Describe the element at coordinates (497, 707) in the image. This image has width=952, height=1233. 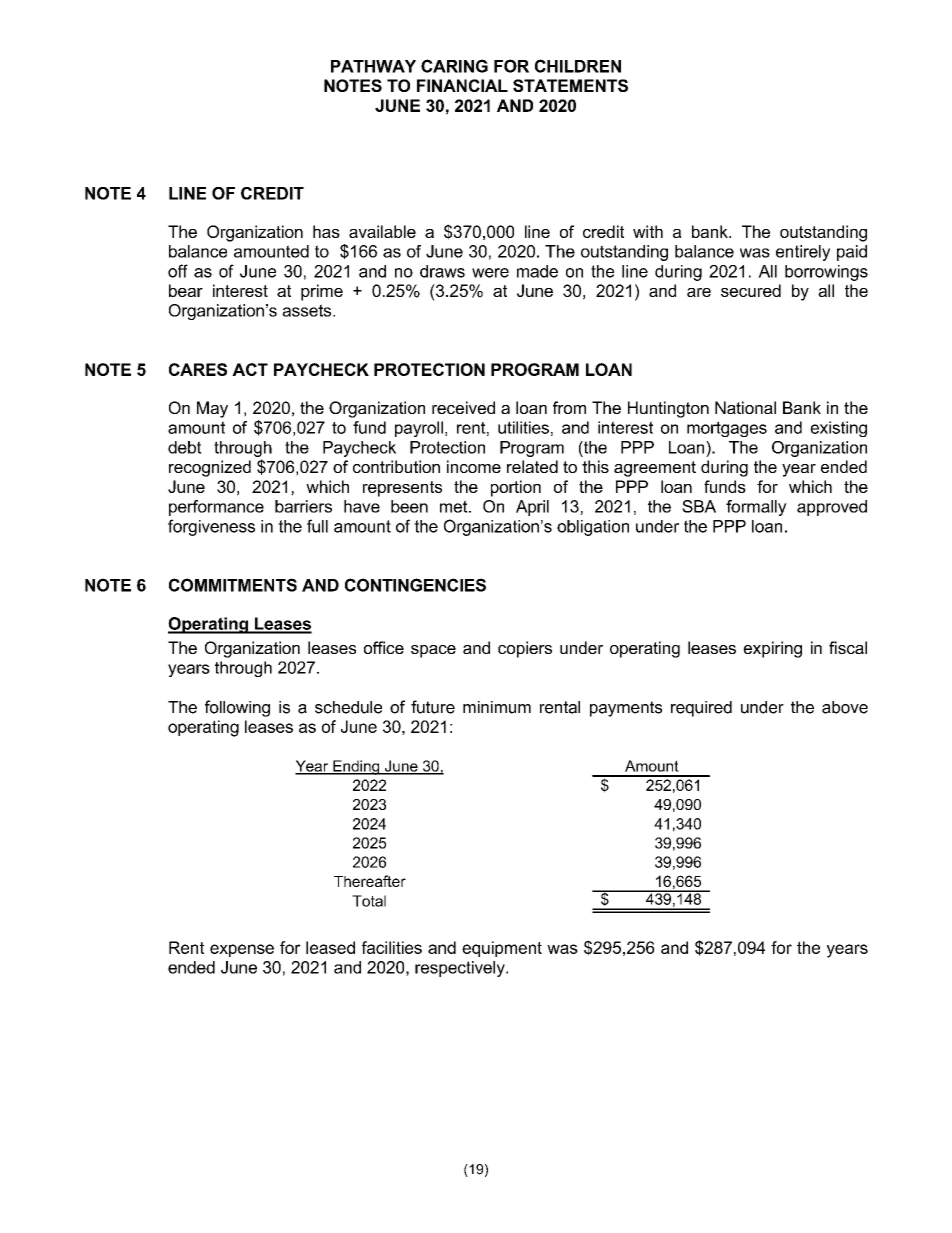
I see `minimum` at that location.
